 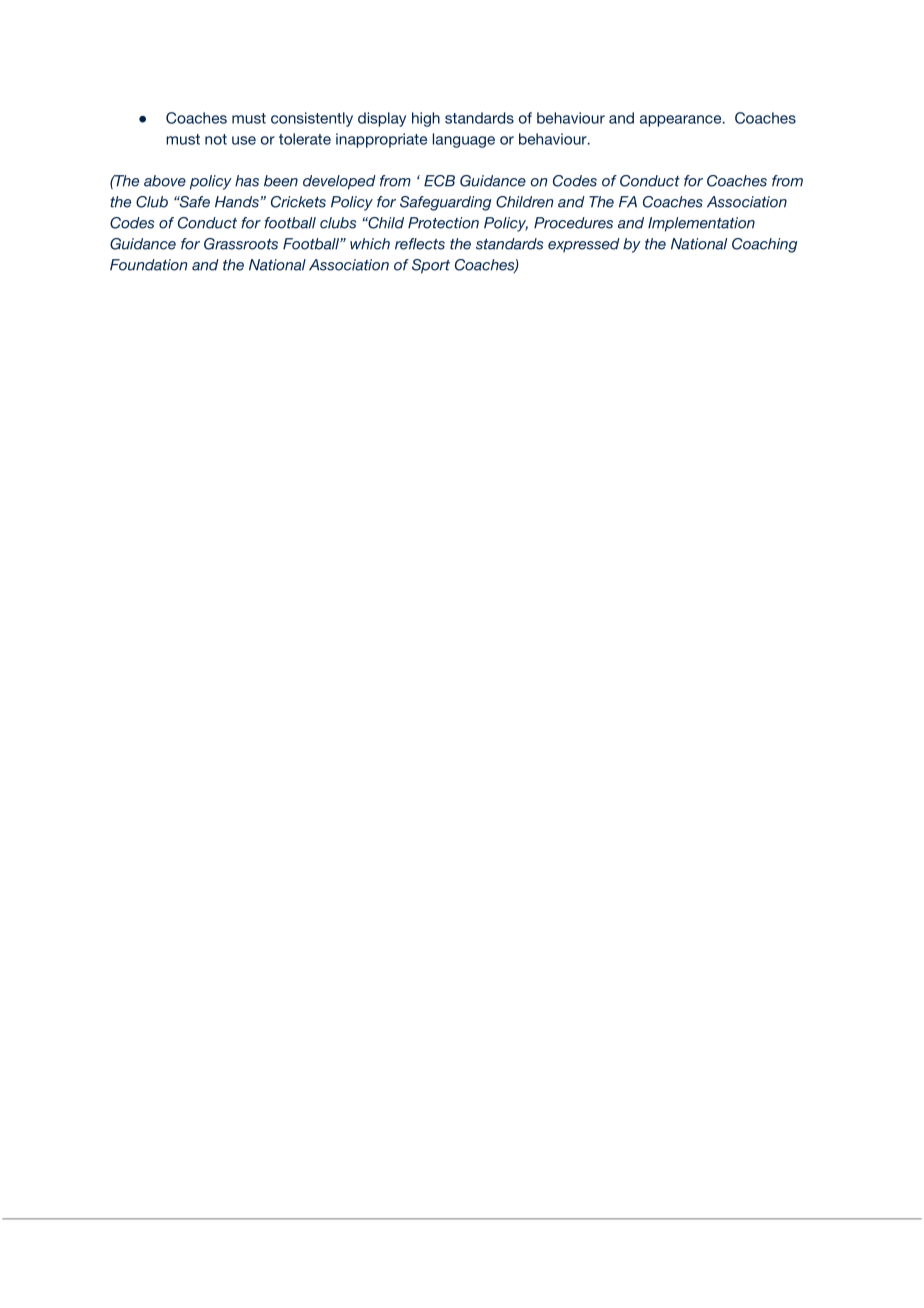 What do you see at coordinates (381, 140) in the page?
I see `inappropriate` at bounding box center [381, 140].
